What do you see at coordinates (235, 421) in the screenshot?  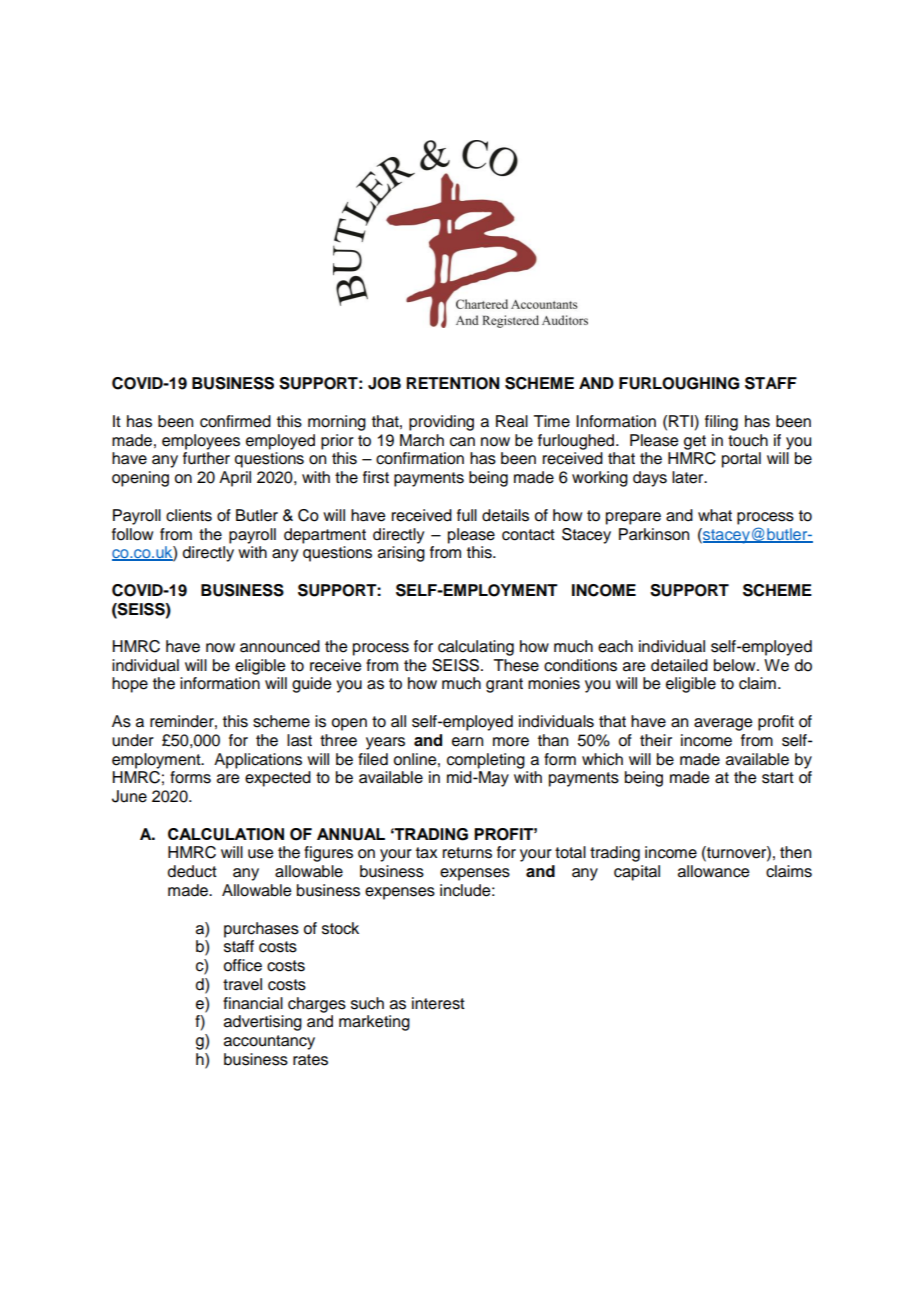 I see `confirmed` at bounding box center [235, 421].
